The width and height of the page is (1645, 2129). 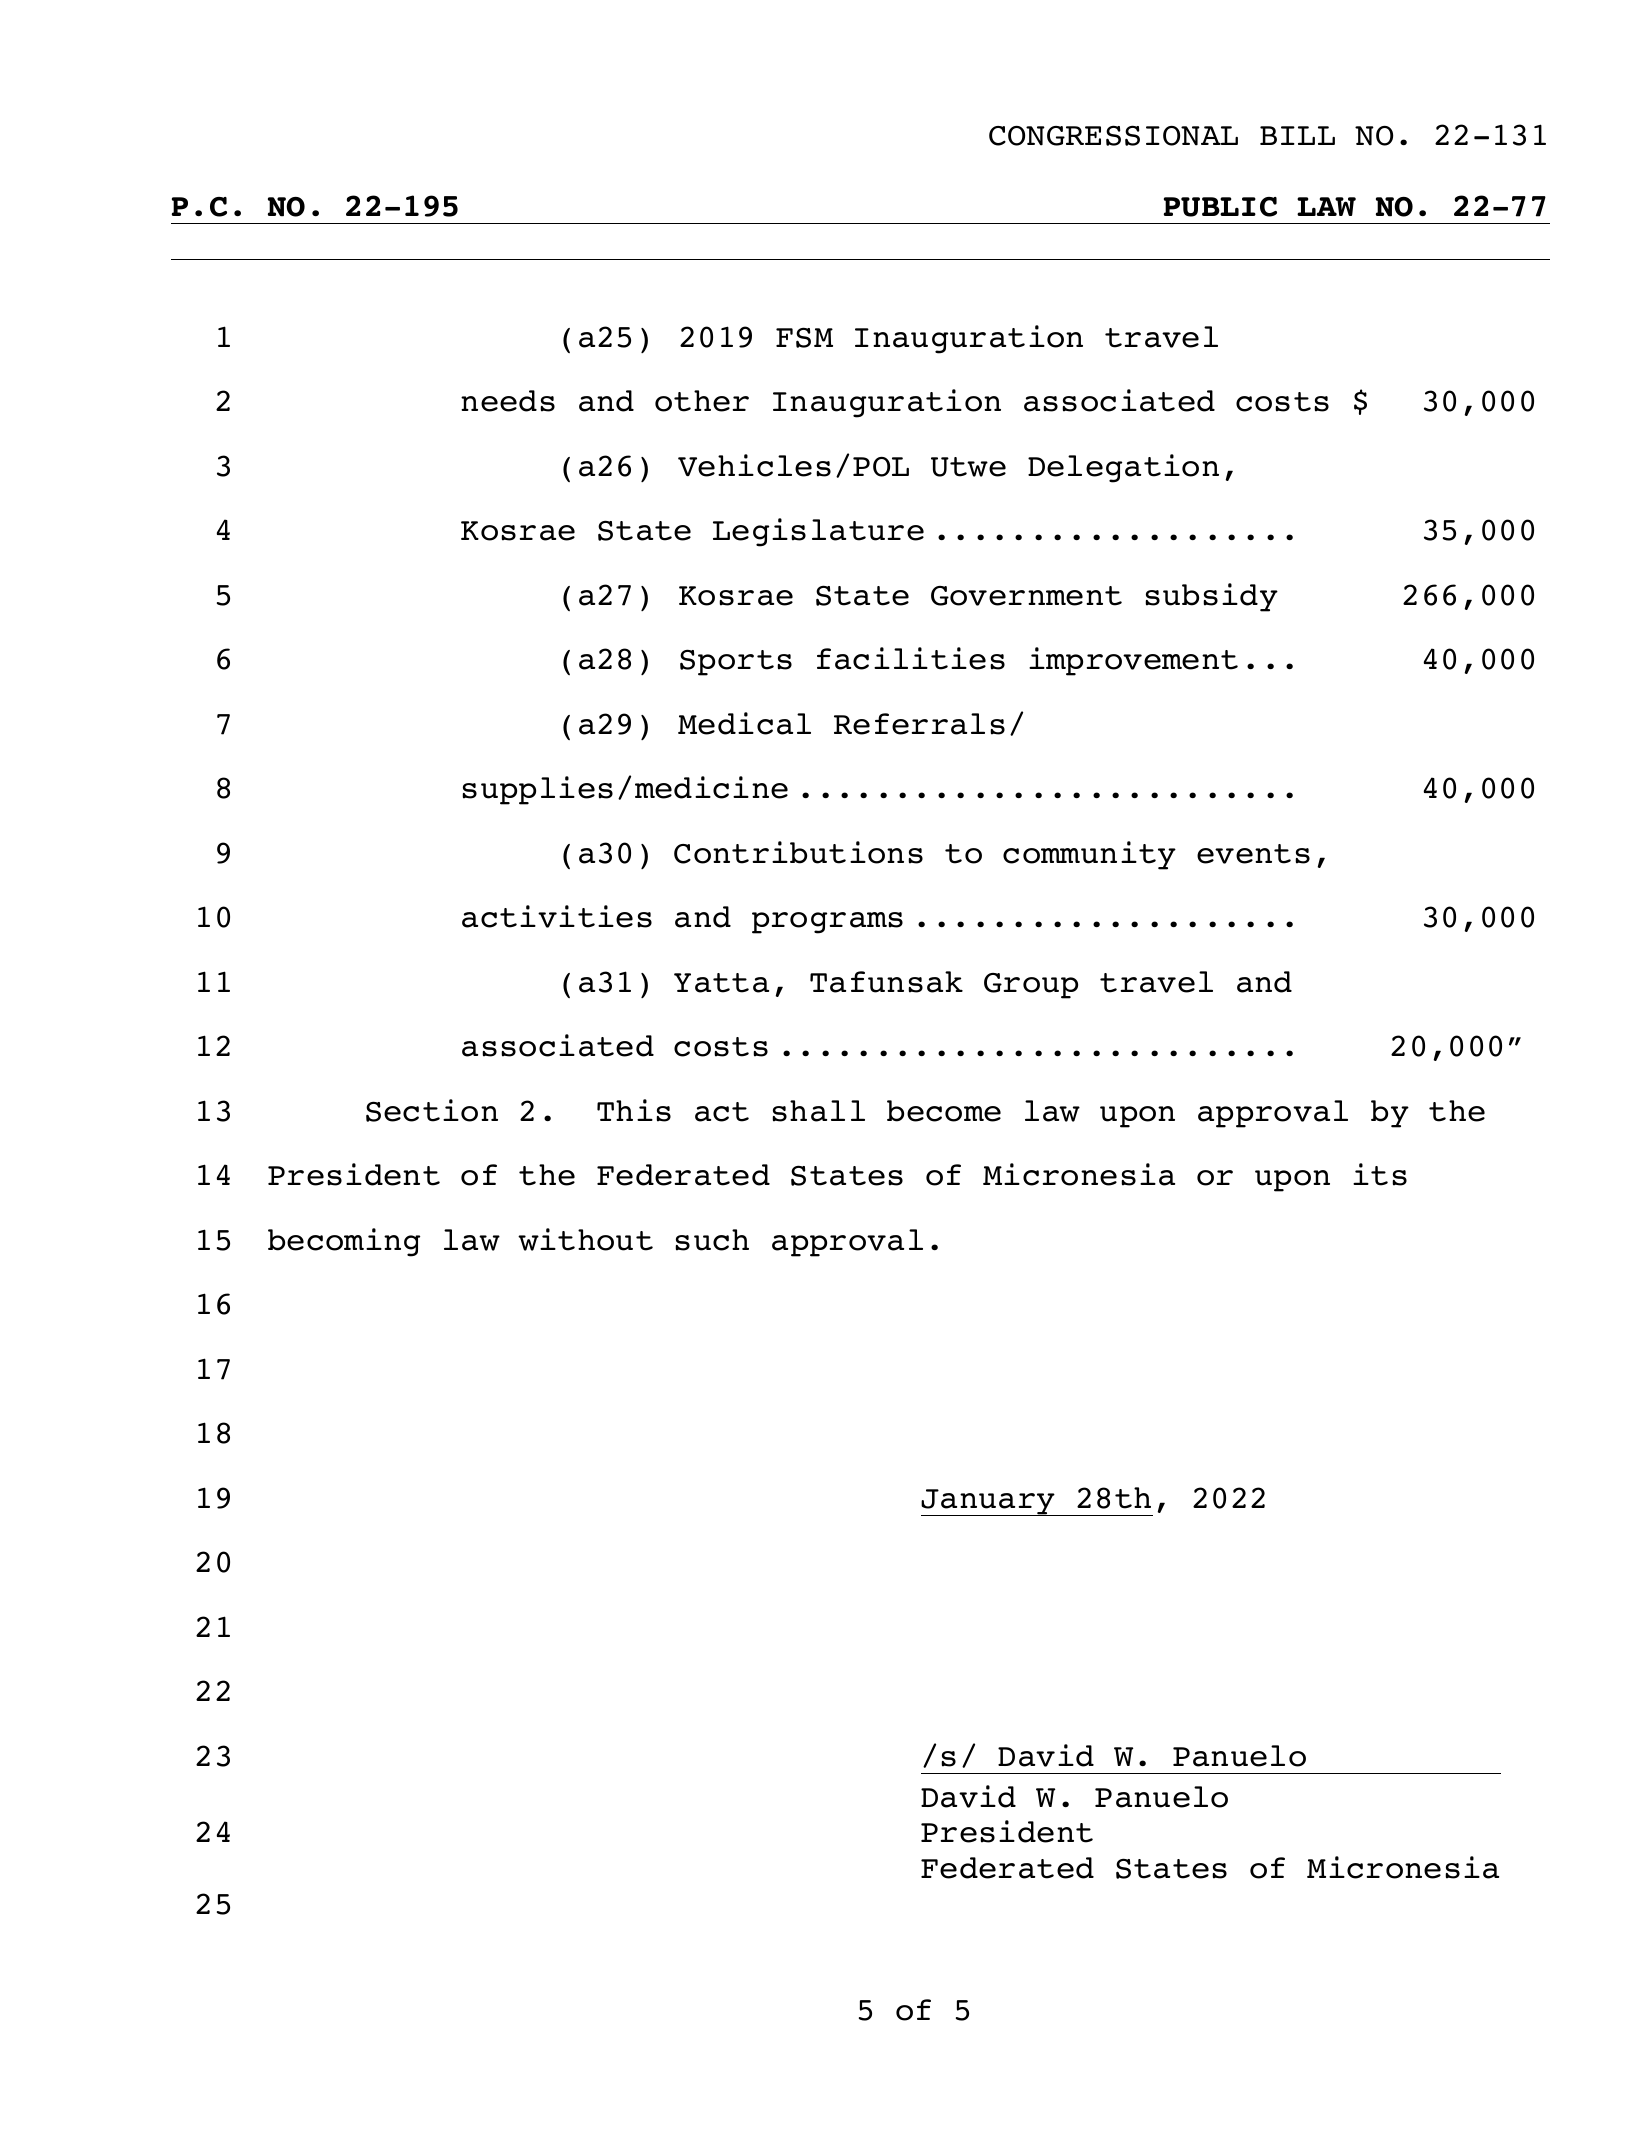 What do you see at coordinates (508, 401) in the page?
I see `needs` at bounding box center [508, 401].
